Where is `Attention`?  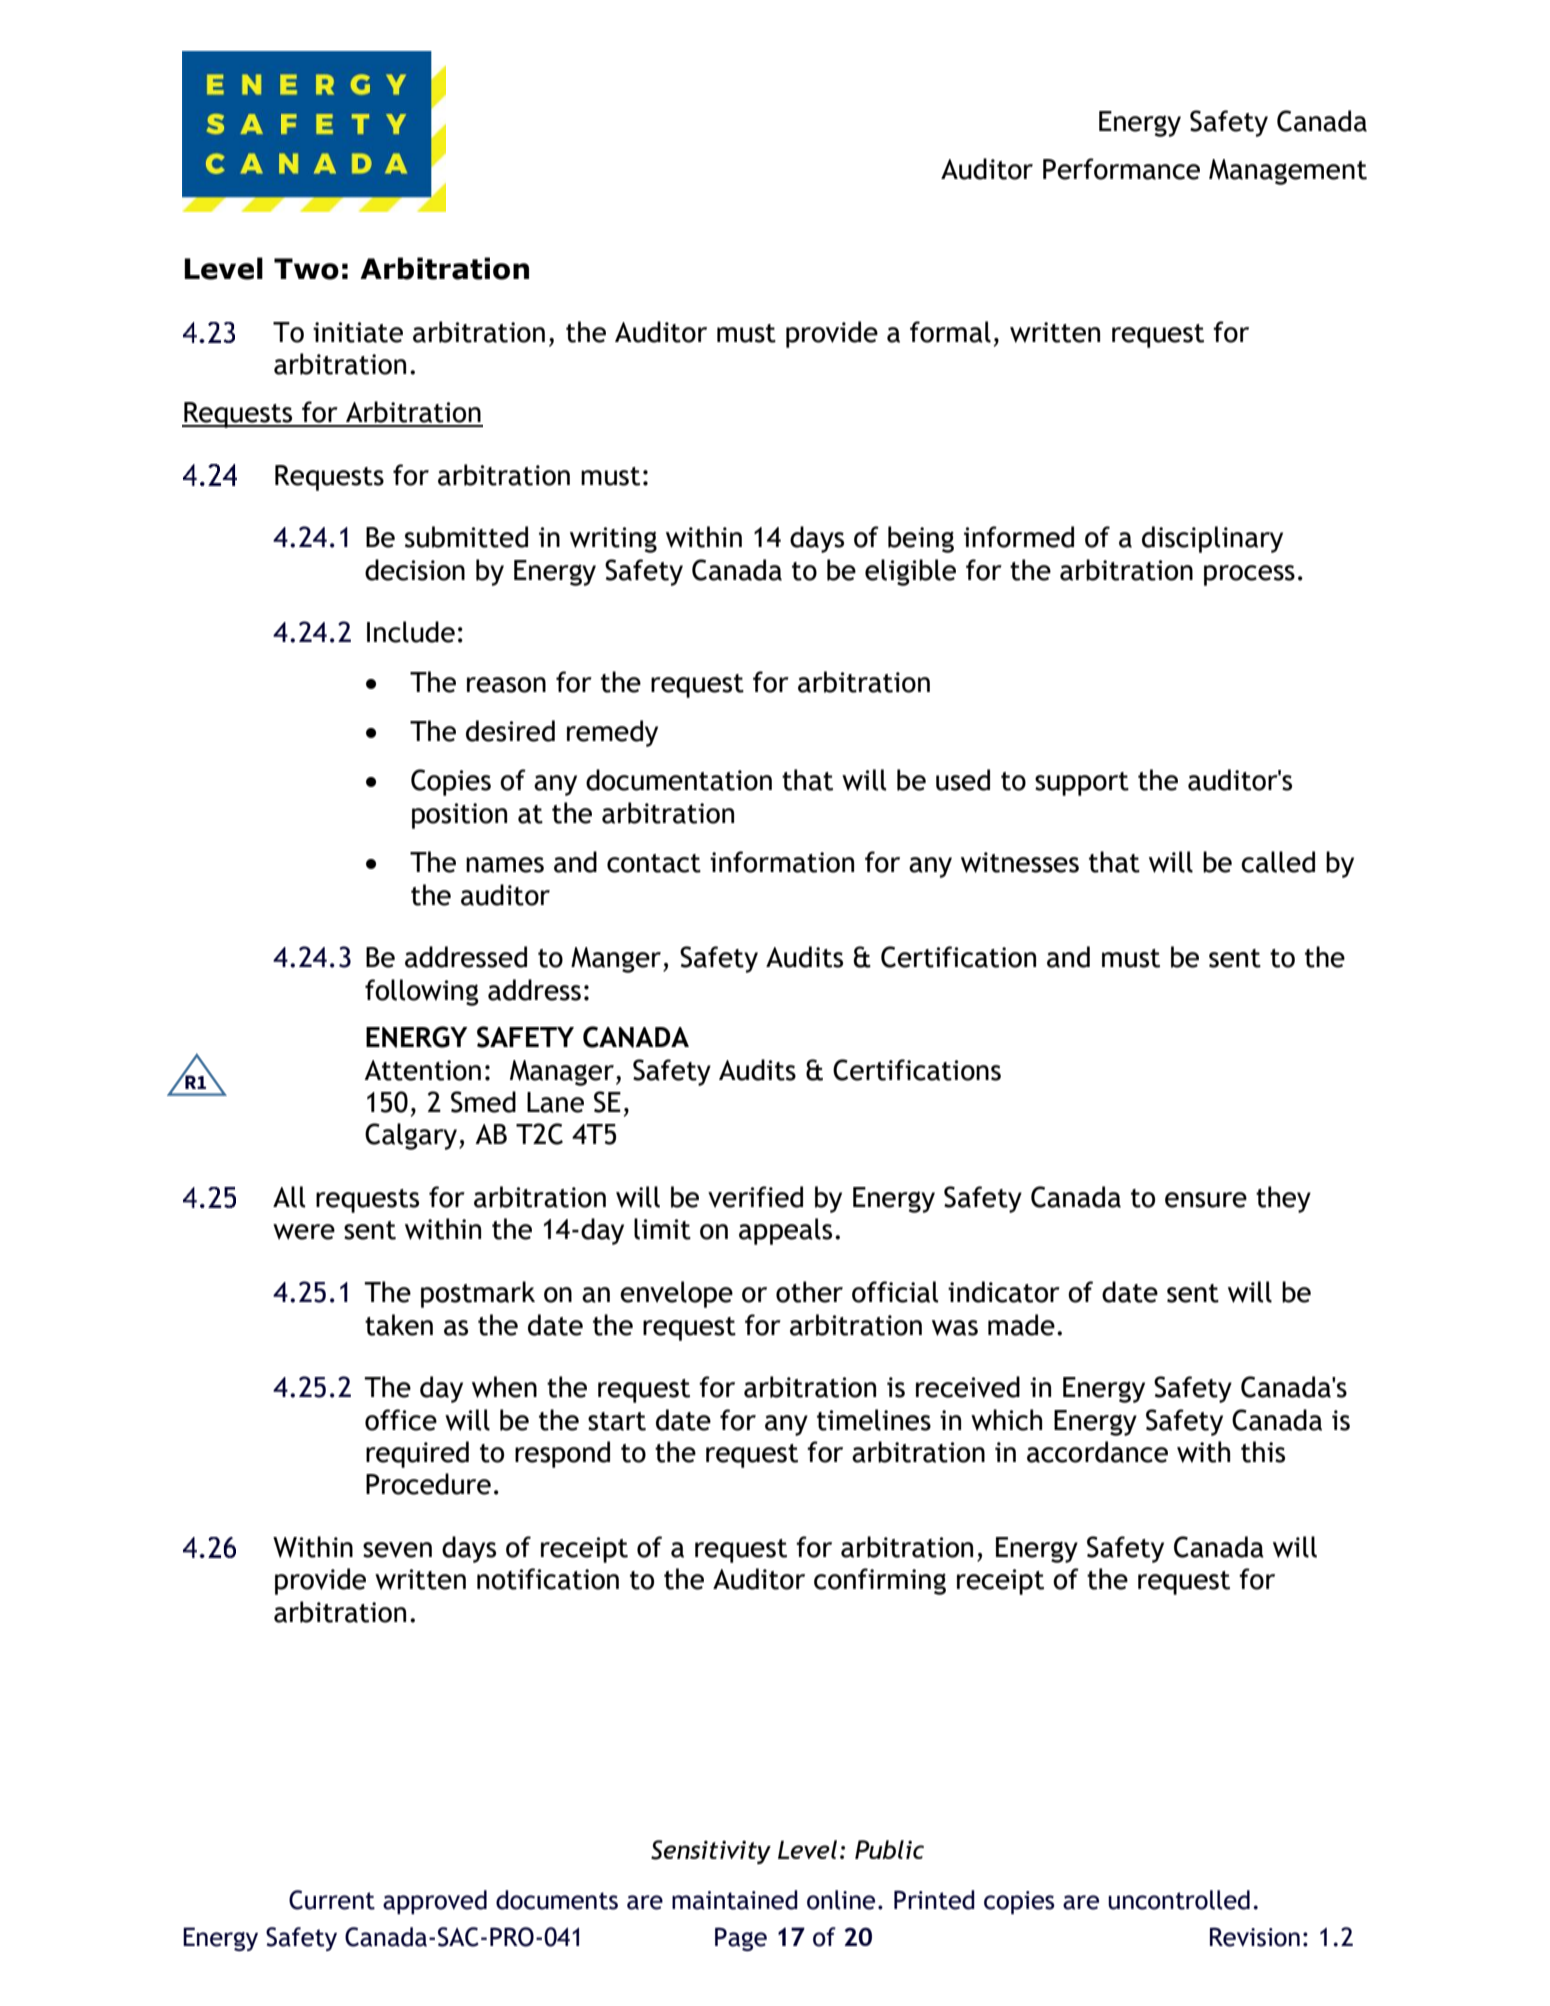 Attention is located at coordinates (422, 1070).
